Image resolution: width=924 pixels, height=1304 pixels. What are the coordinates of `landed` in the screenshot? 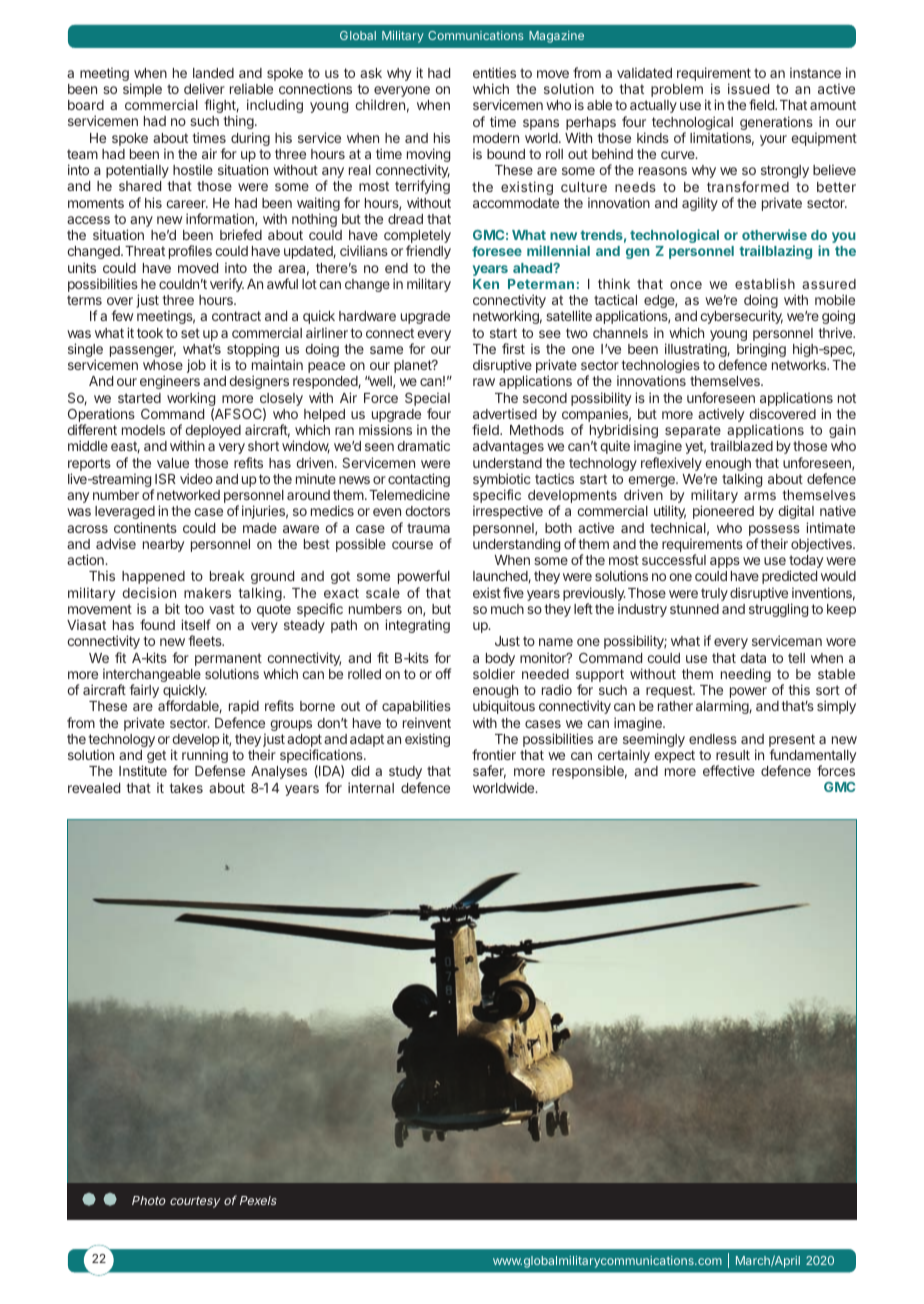 It's located at (213, 73).
